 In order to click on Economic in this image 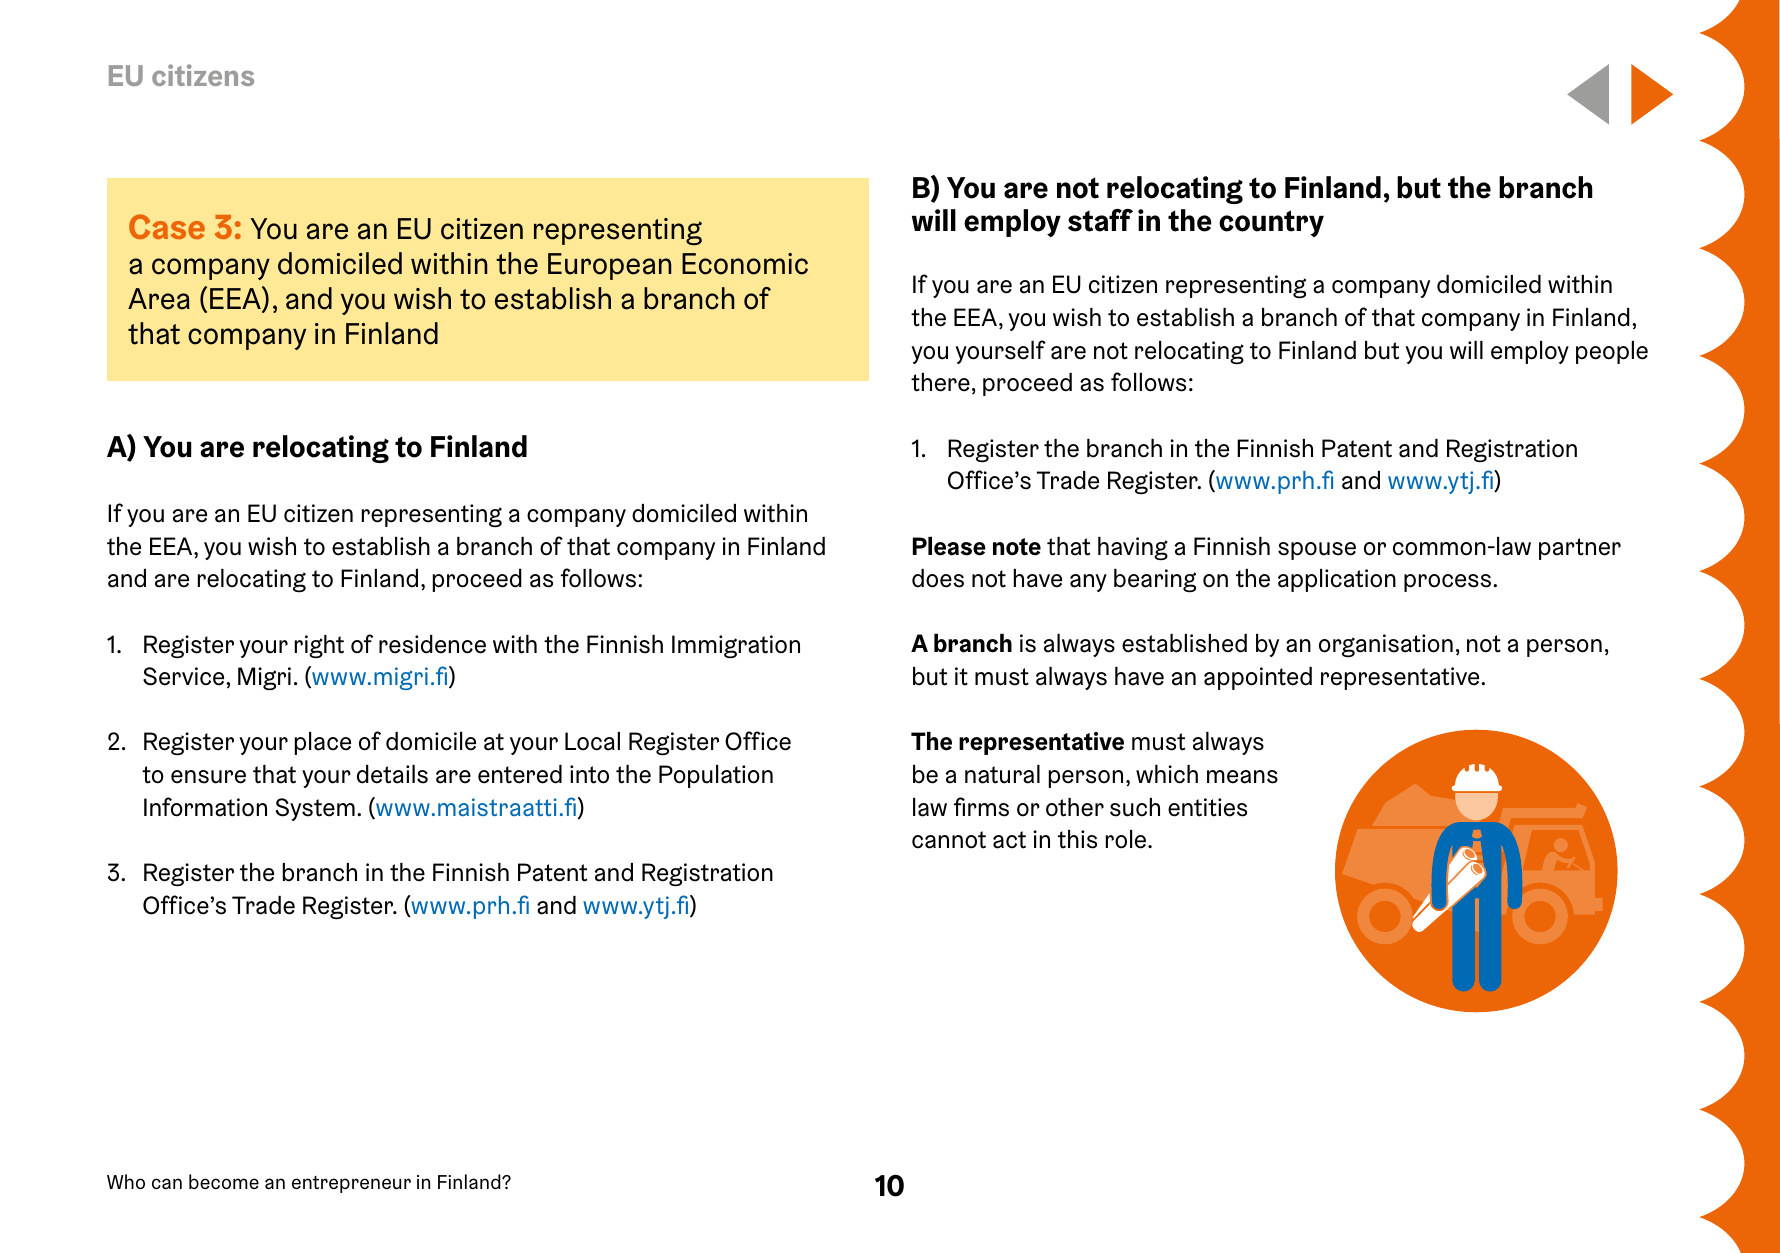, I will do `click(745, 264)`.
